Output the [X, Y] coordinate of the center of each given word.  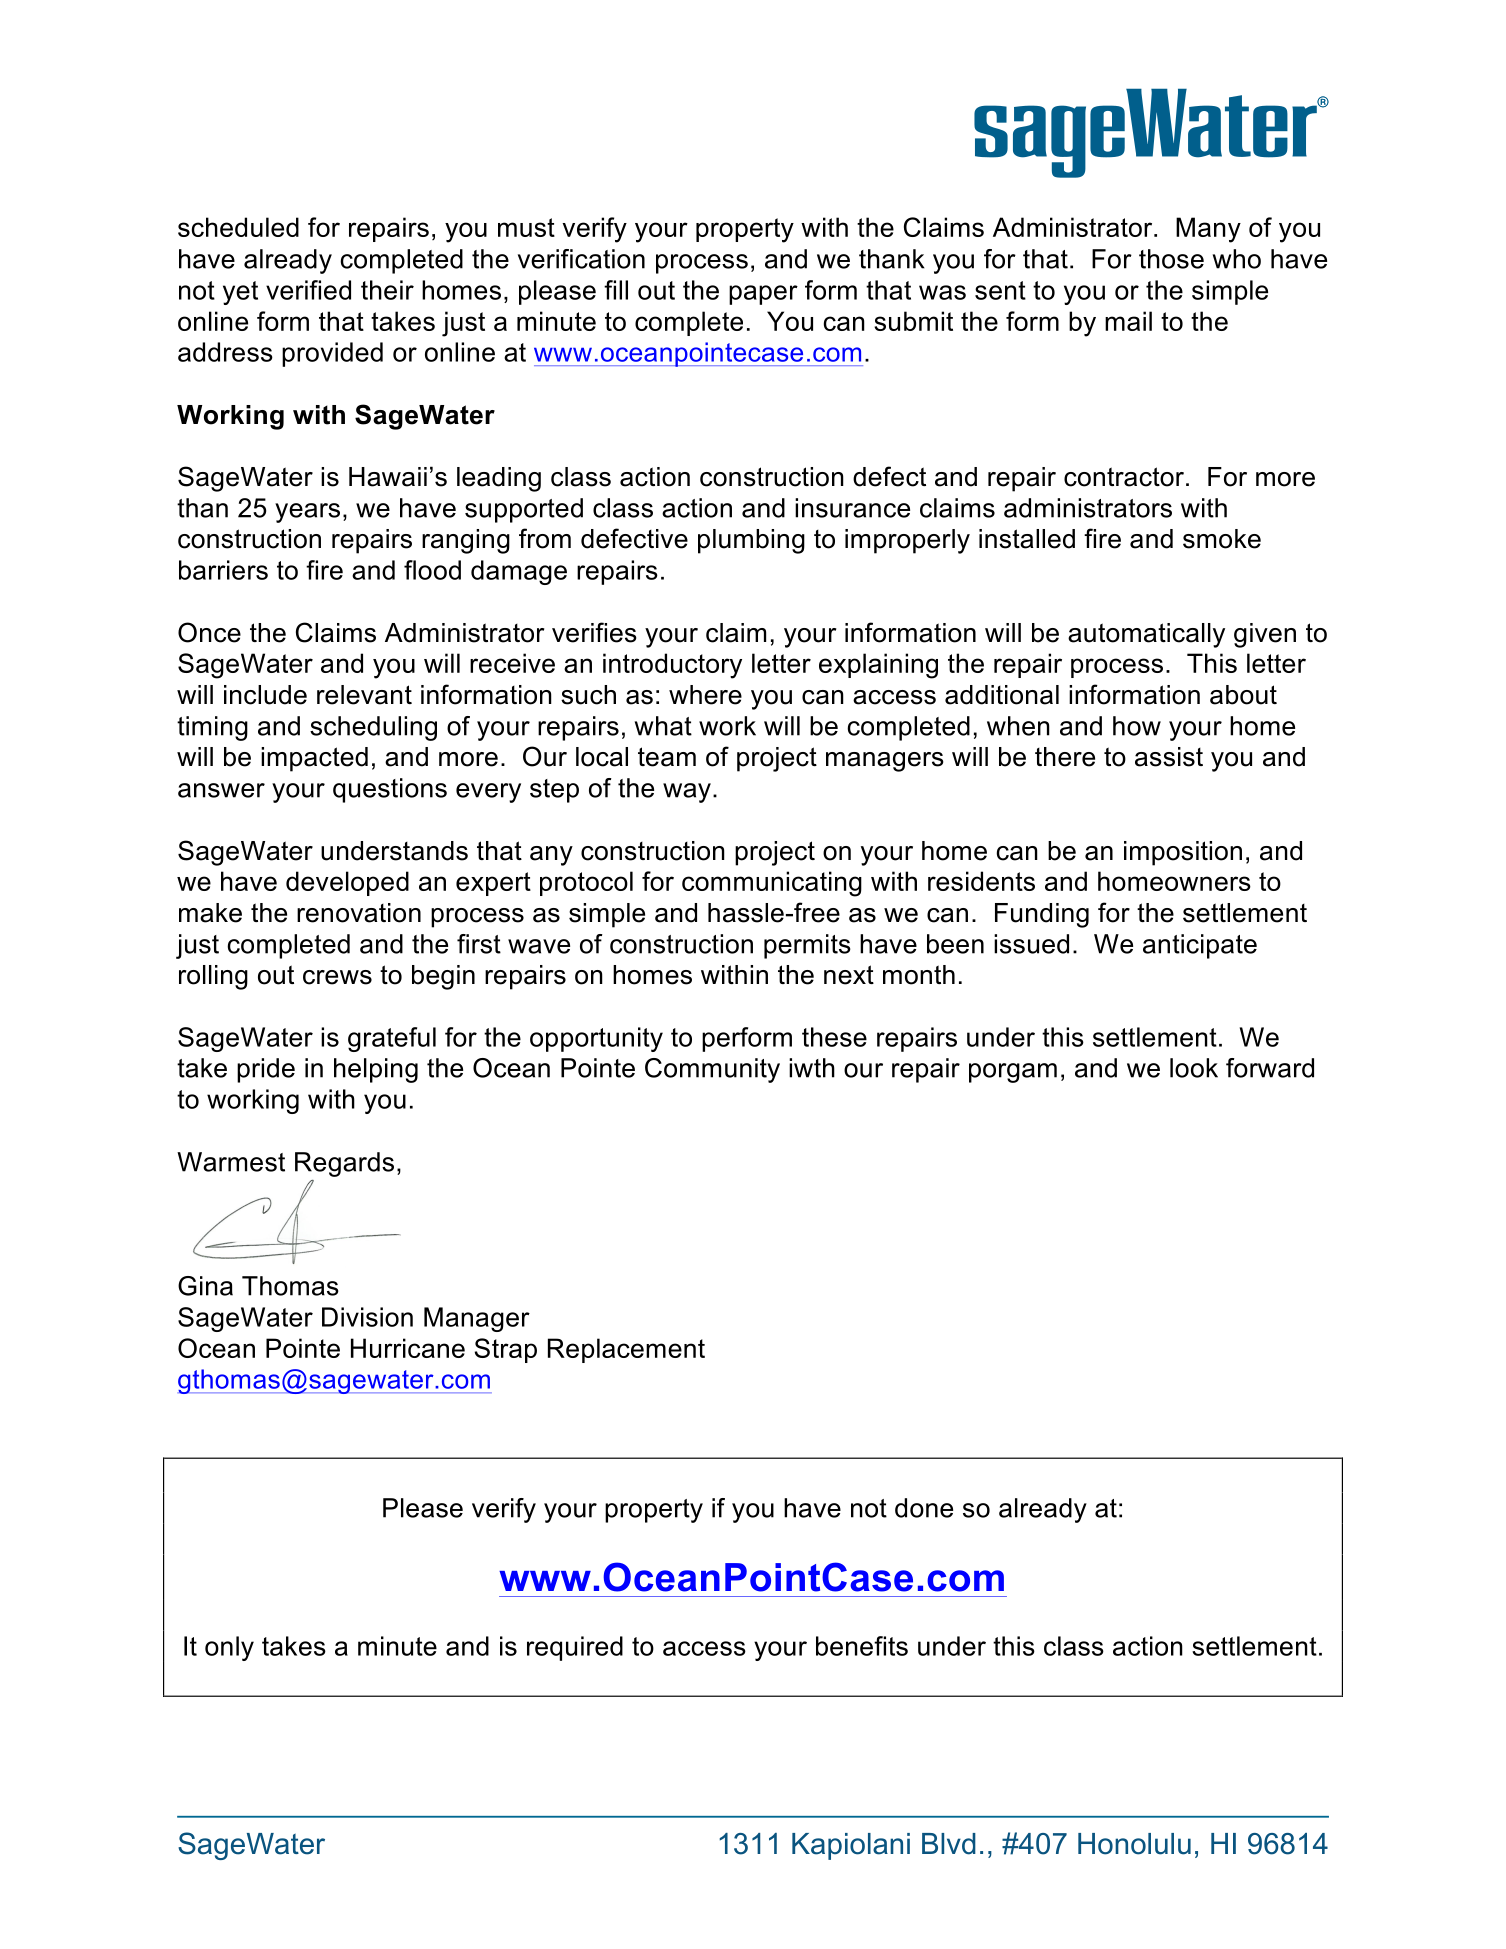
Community [712, 1070]
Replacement [626, 1350]
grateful [392, 1039]
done [924, 1508]
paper [763, 295]
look [1194, 1068]
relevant [364, 695]
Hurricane [408, 1348]
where [705, 695]
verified [308, 290]
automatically [1146, 635]
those [1171, 259]
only [229, 1648]
